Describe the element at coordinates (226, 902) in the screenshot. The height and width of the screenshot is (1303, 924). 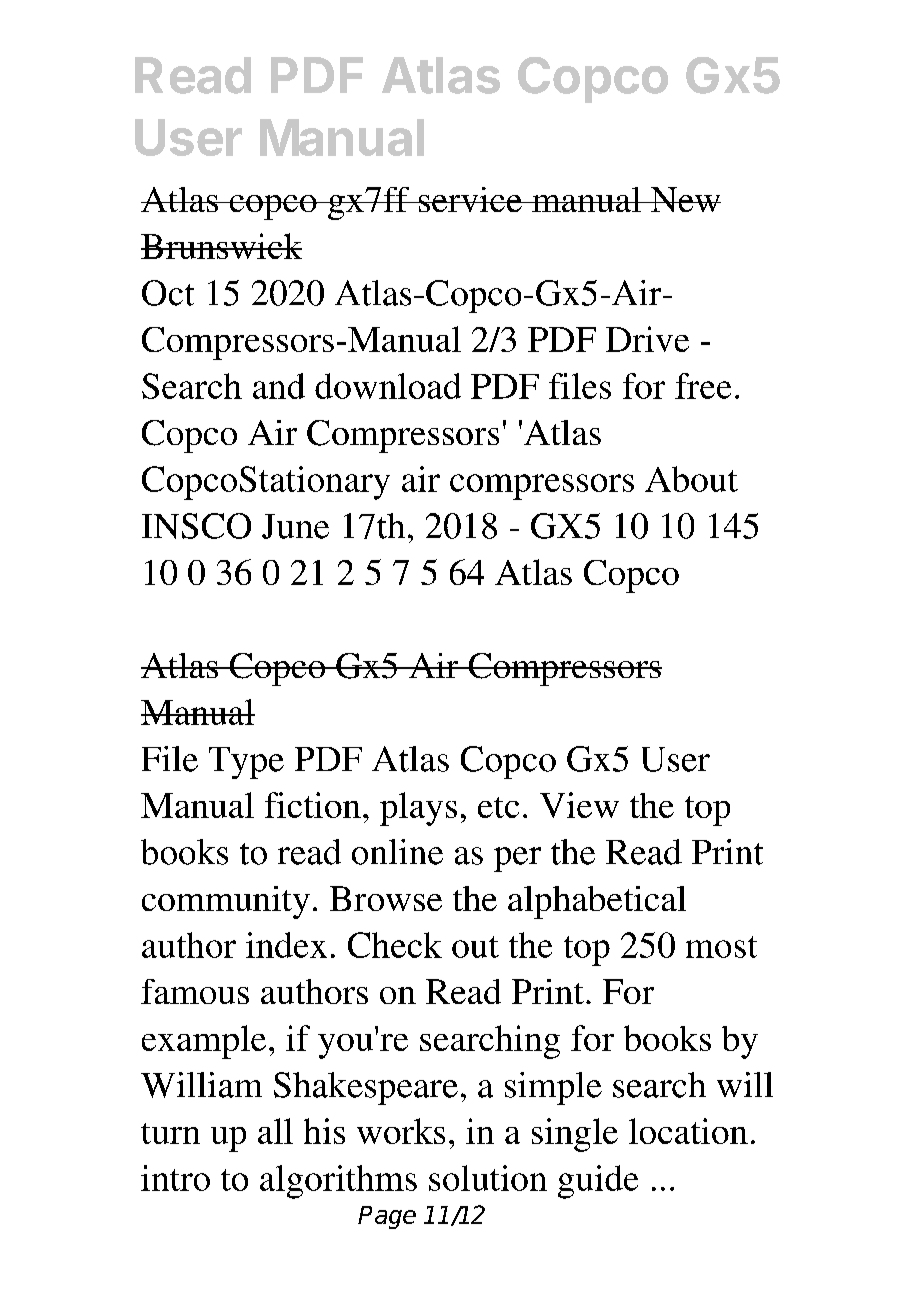
I see `community` at that location.
